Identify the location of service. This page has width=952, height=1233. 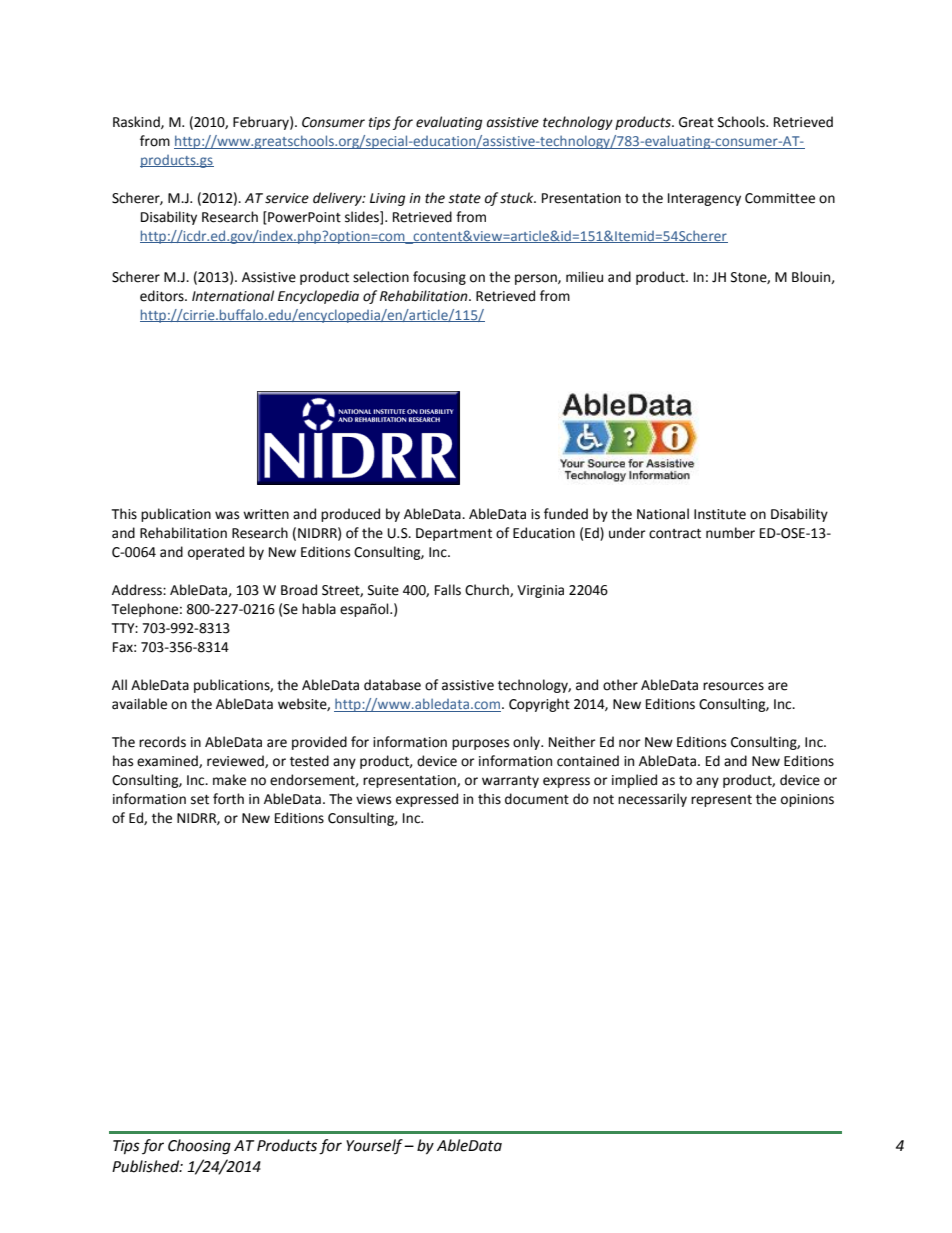
(287, 198).
